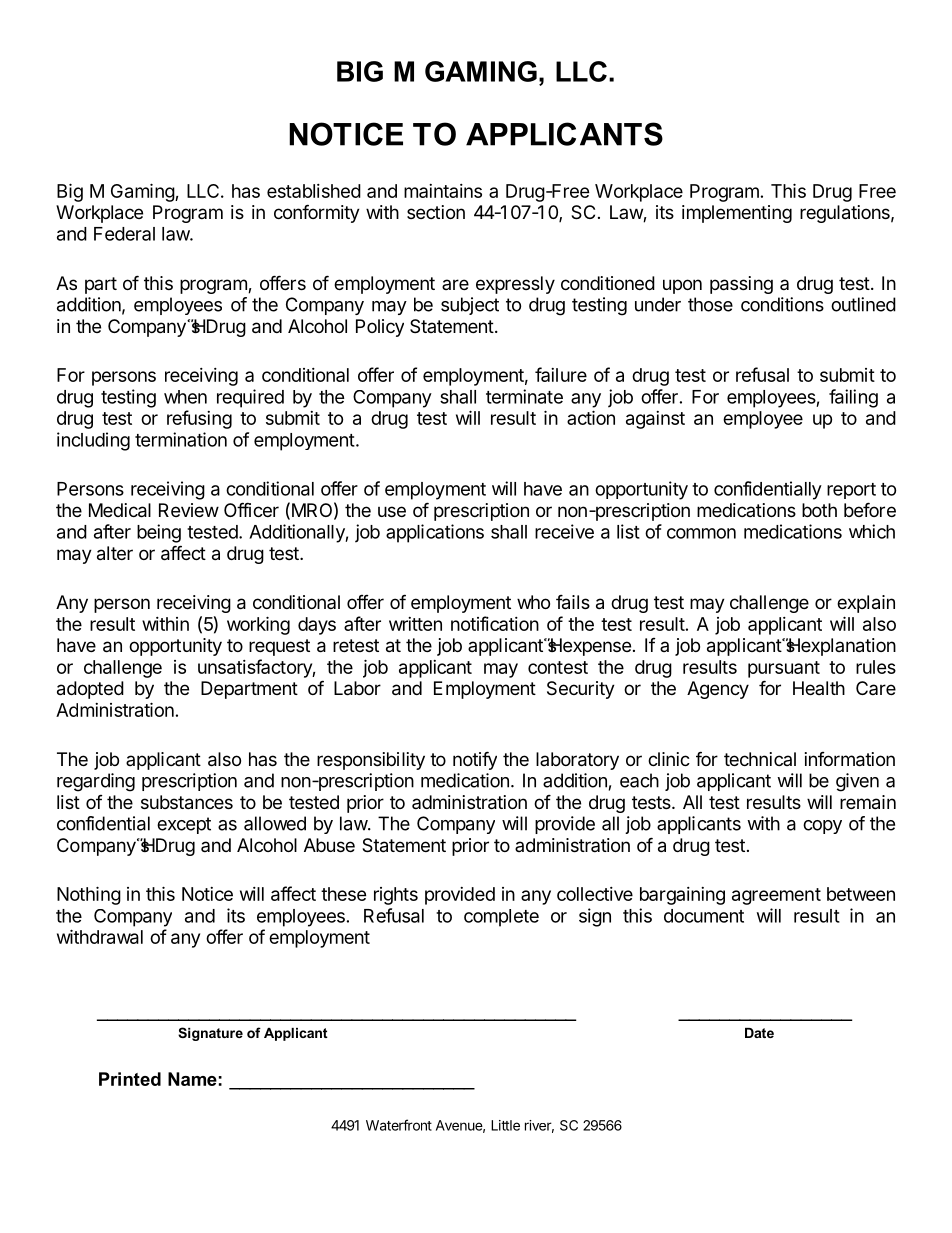 This image has width=952, height=1233. What do you see at coordinates (435, 533) in the image?
I see `applications` at bounding box center [435, 533].
